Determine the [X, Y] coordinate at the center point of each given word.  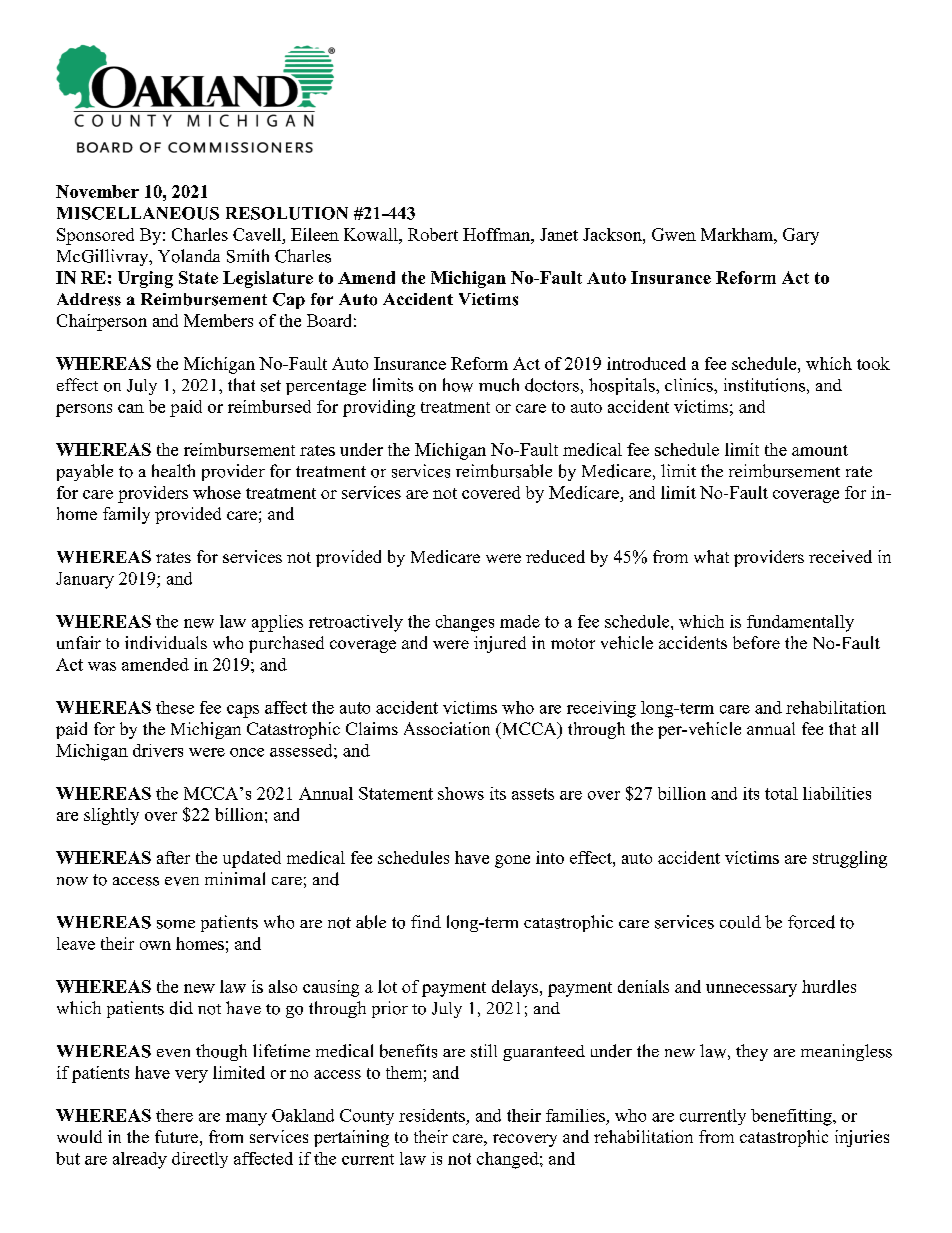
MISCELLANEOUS [138, 213]
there [174, 1115]
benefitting [792, 1117]
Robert [433, 234]
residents [432, 1115]
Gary [801, 236]
